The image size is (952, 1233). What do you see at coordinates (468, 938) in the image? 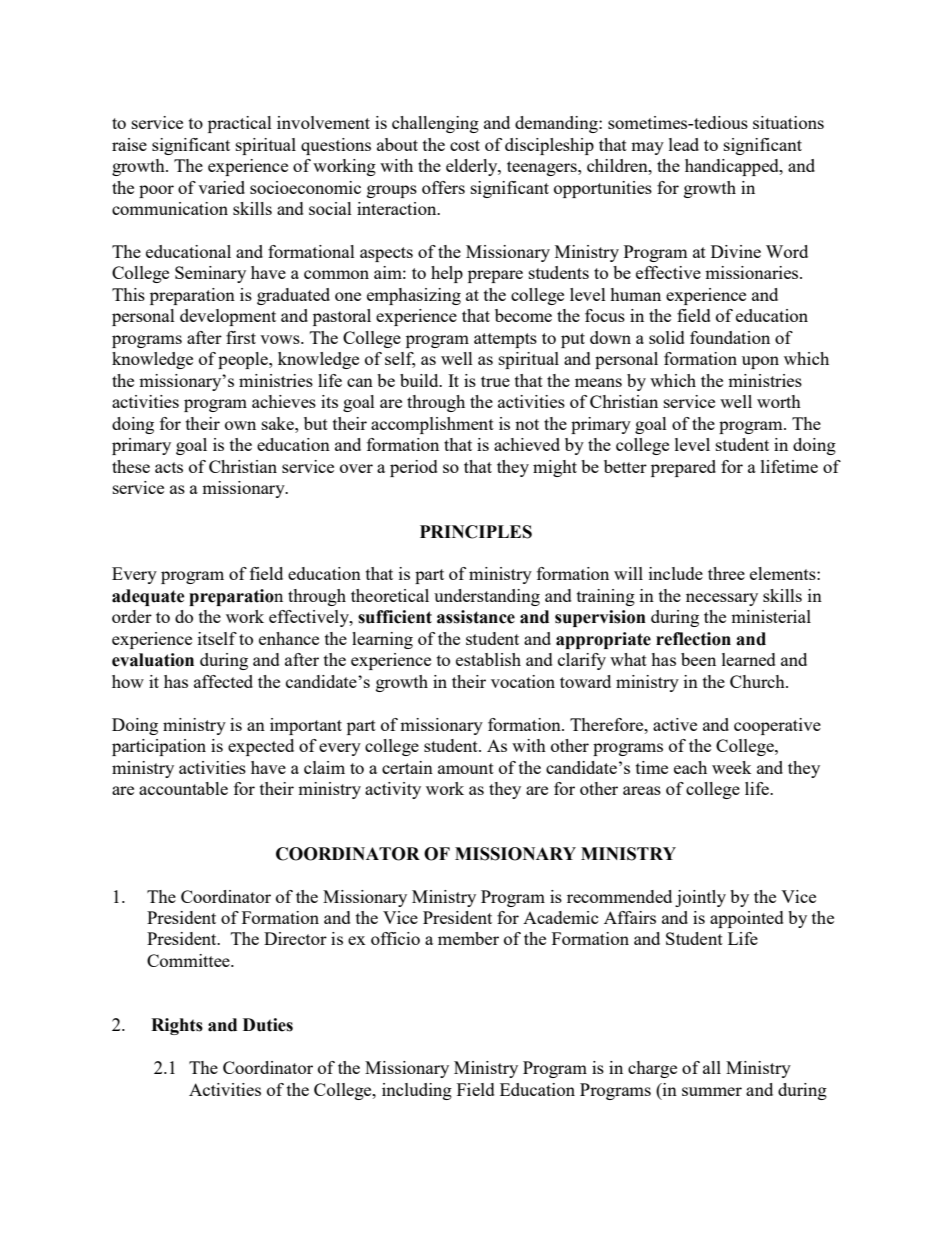
I see `member` at bounding box center [468, 938].
